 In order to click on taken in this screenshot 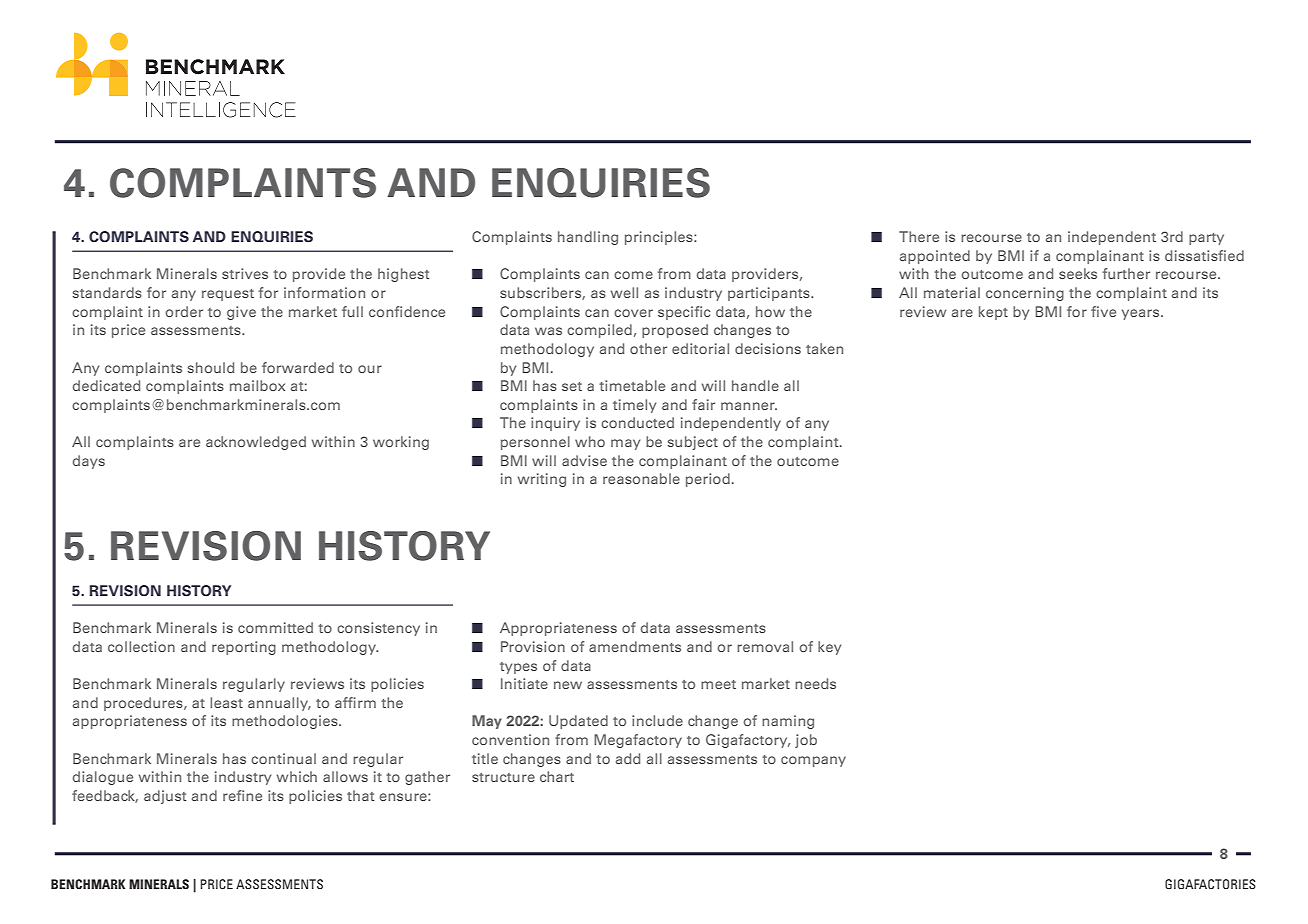, I will do `click(824, 348)`.
